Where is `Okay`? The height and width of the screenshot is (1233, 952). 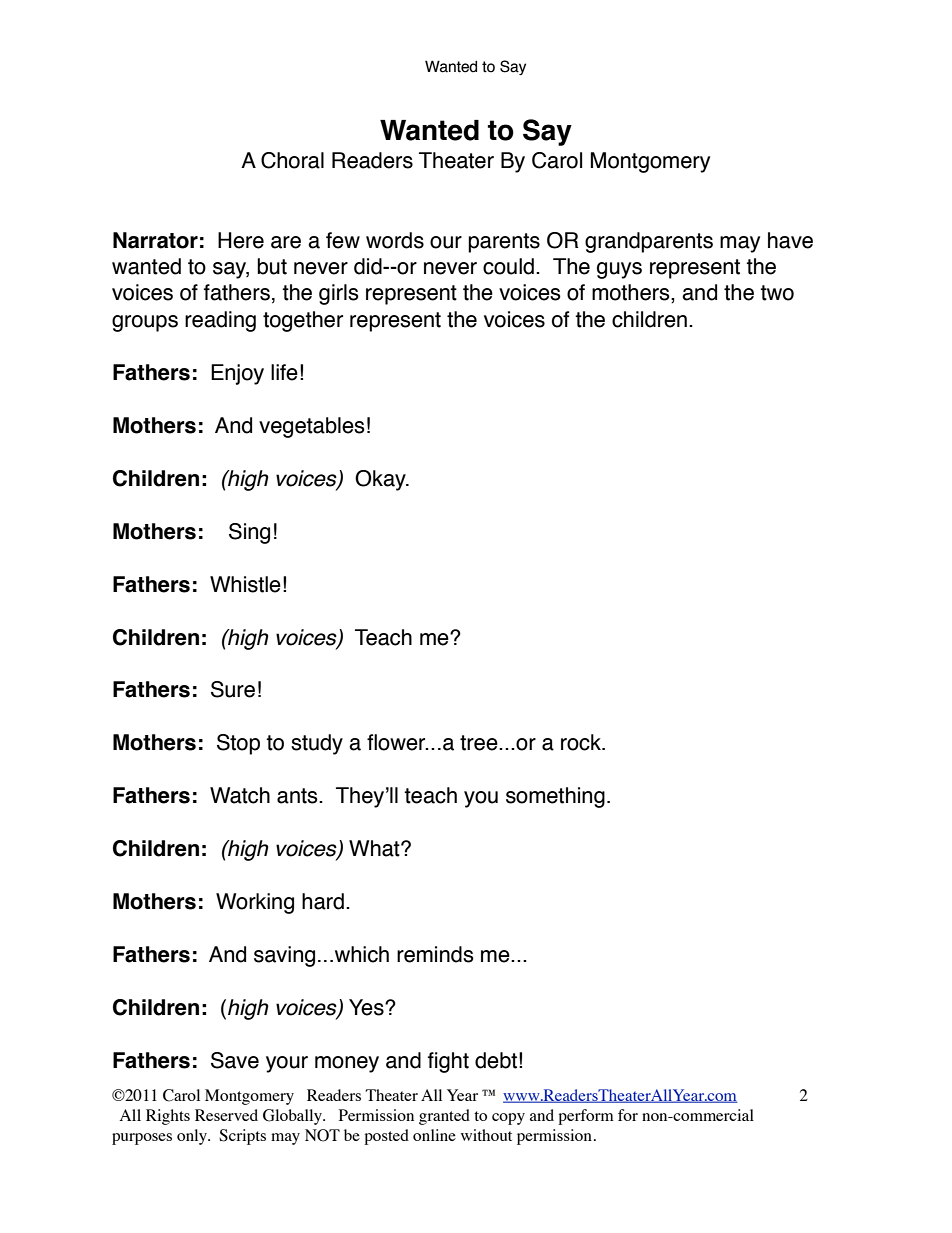
Okay is located at coordinates (381, 480).
